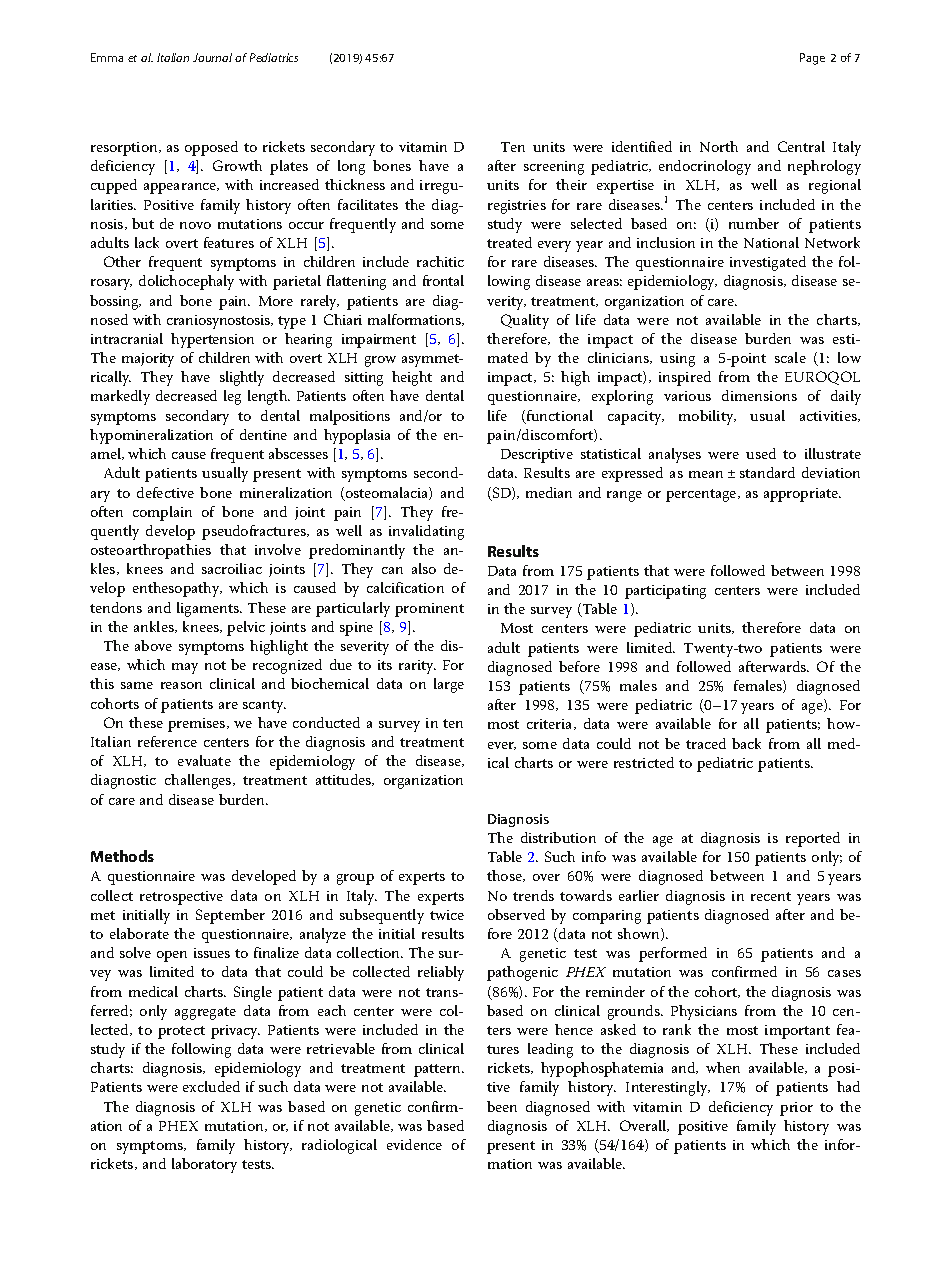 This screenshot has width=952, height=1265. I want to click on those, so click(505, 876).
